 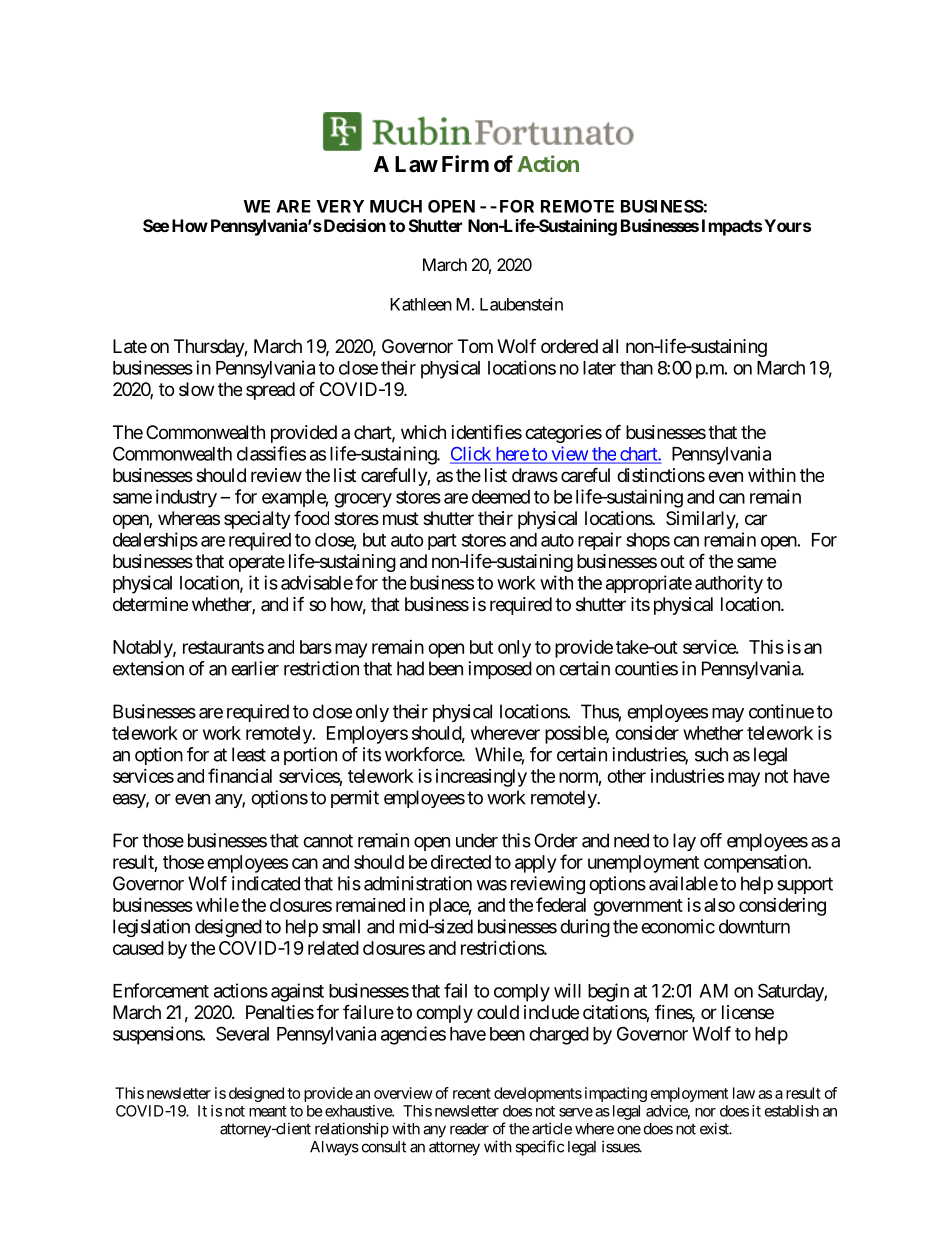 I want to click on categories, so click(x=563, y=434).
